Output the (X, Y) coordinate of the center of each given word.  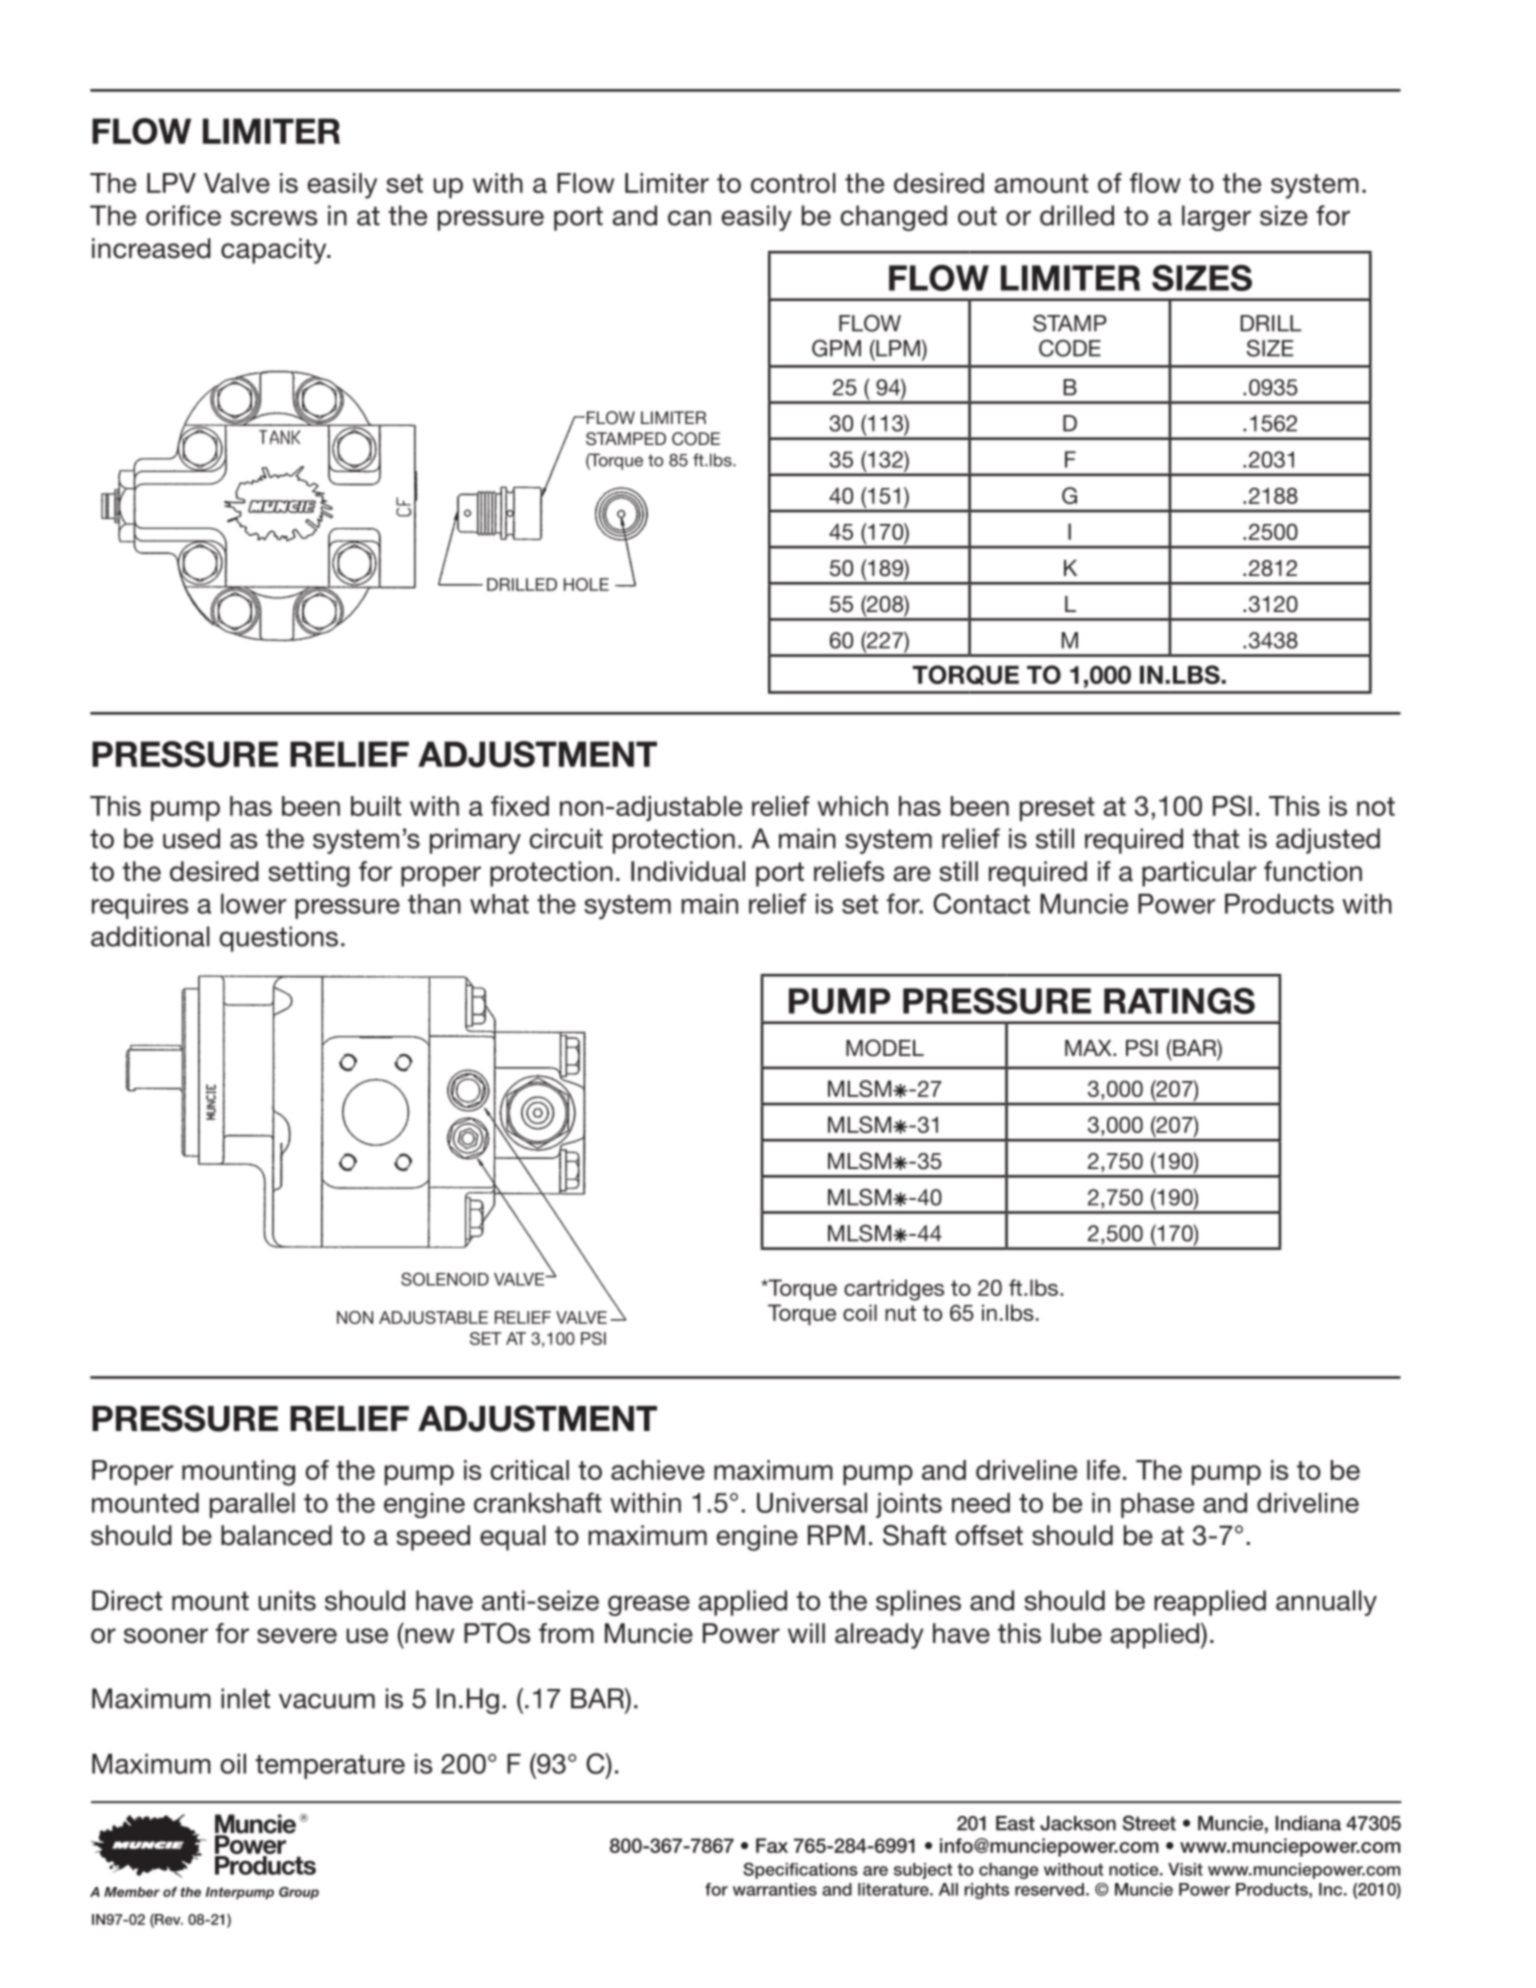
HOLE (586, 584)
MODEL (885, 1048)
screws (274, 218)
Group (299, 1893)
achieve (658, 1470)
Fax (772, 1845)
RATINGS (1179, 1001)
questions (278, 939)
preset (1057, 809)
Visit (1185, 1869)
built (376, 806)
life (1103, 1470)
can (689, 218)
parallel (252, 1505)
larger (1216, 218)
